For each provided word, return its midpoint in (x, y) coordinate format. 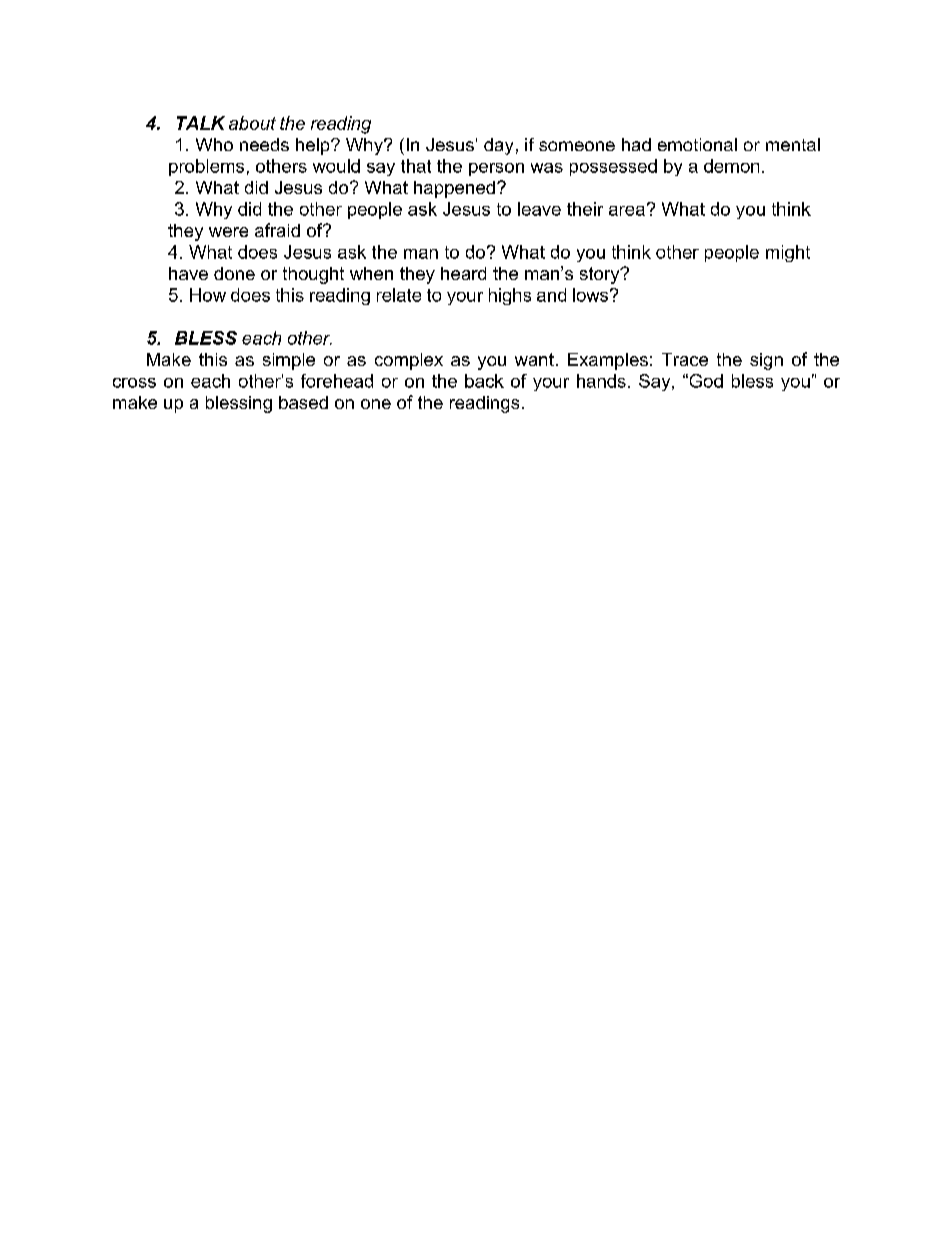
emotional (697, 144)
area (627, 211)
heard (463, 273)
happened (454, 189)
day (498, 146)
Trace (685, 359)
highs (510, 296)
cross (134, 383)
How (208, 295)
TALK (201, 123)
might (788, 253)
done (234, 273)
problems (206, 167)
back (484, 381)
